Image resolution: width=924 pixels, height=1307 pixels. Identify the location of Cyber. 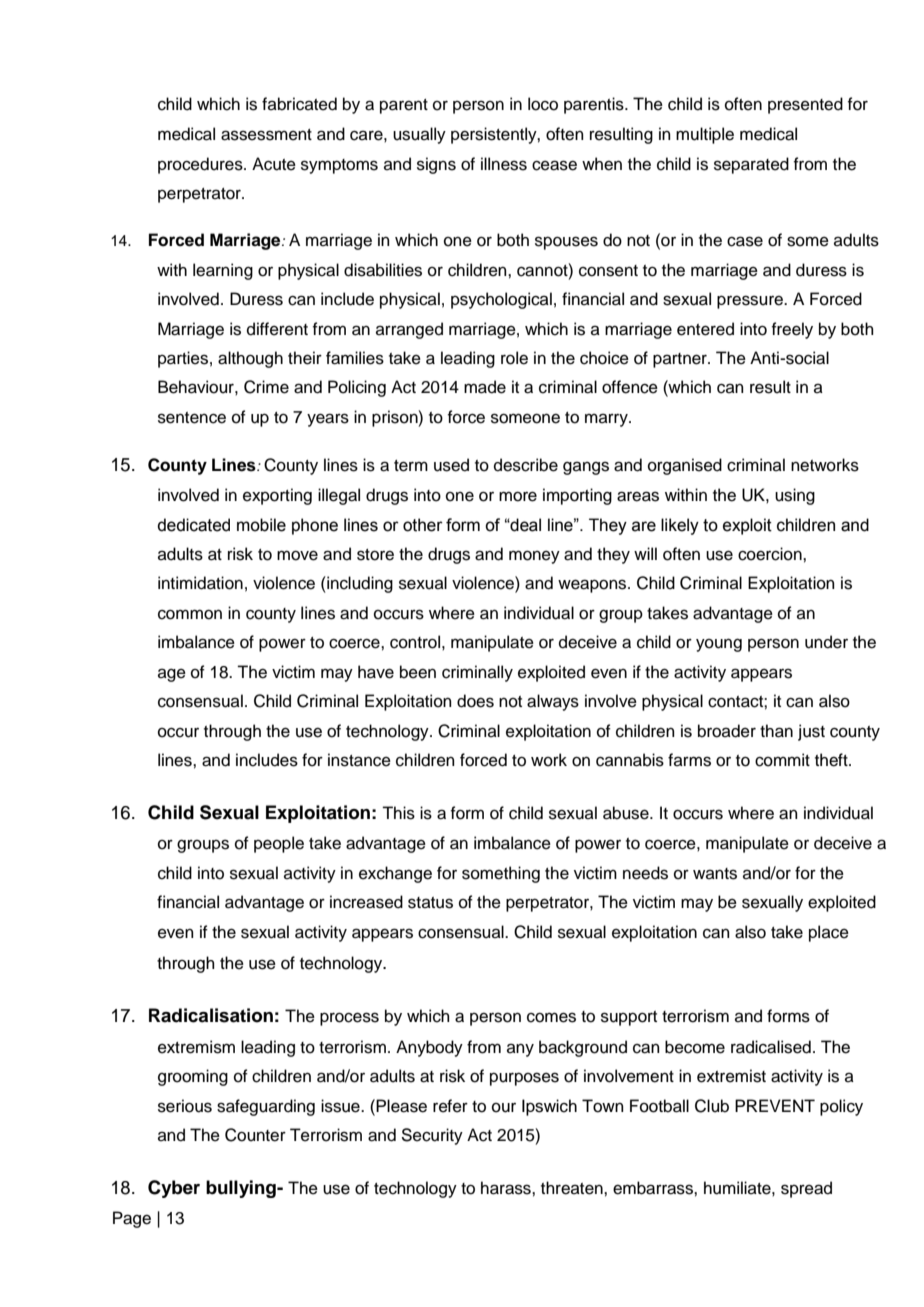
(174, 1189).
